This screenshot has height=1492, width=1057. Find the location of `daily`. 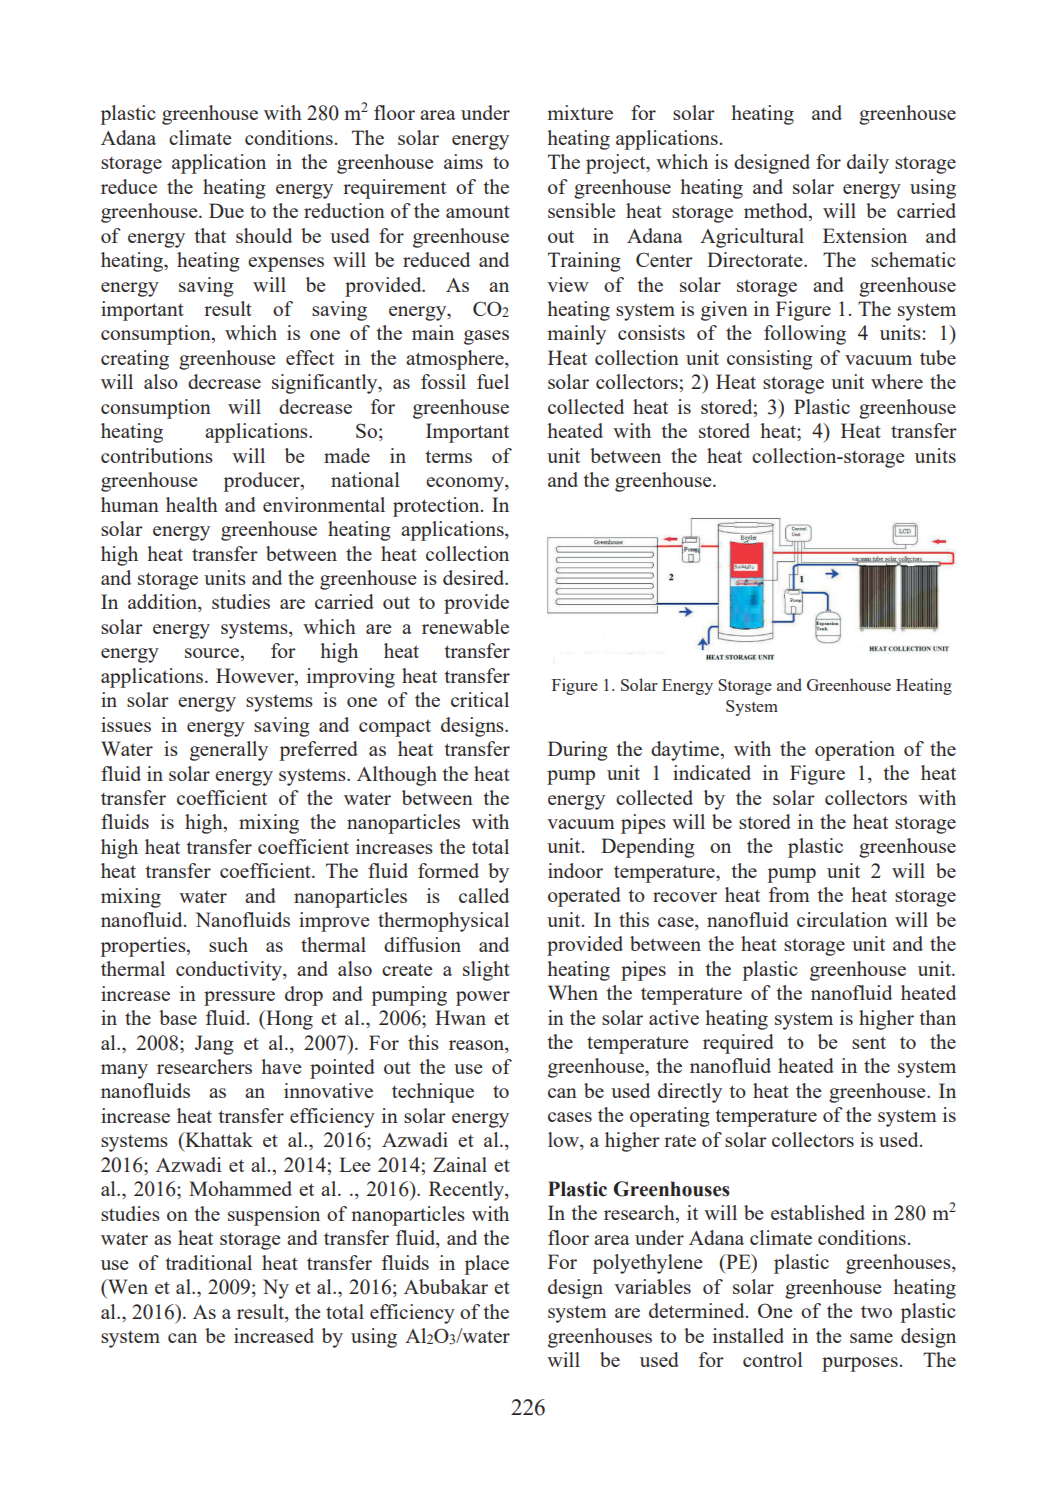

daily is located at coordinates (868, 164).
